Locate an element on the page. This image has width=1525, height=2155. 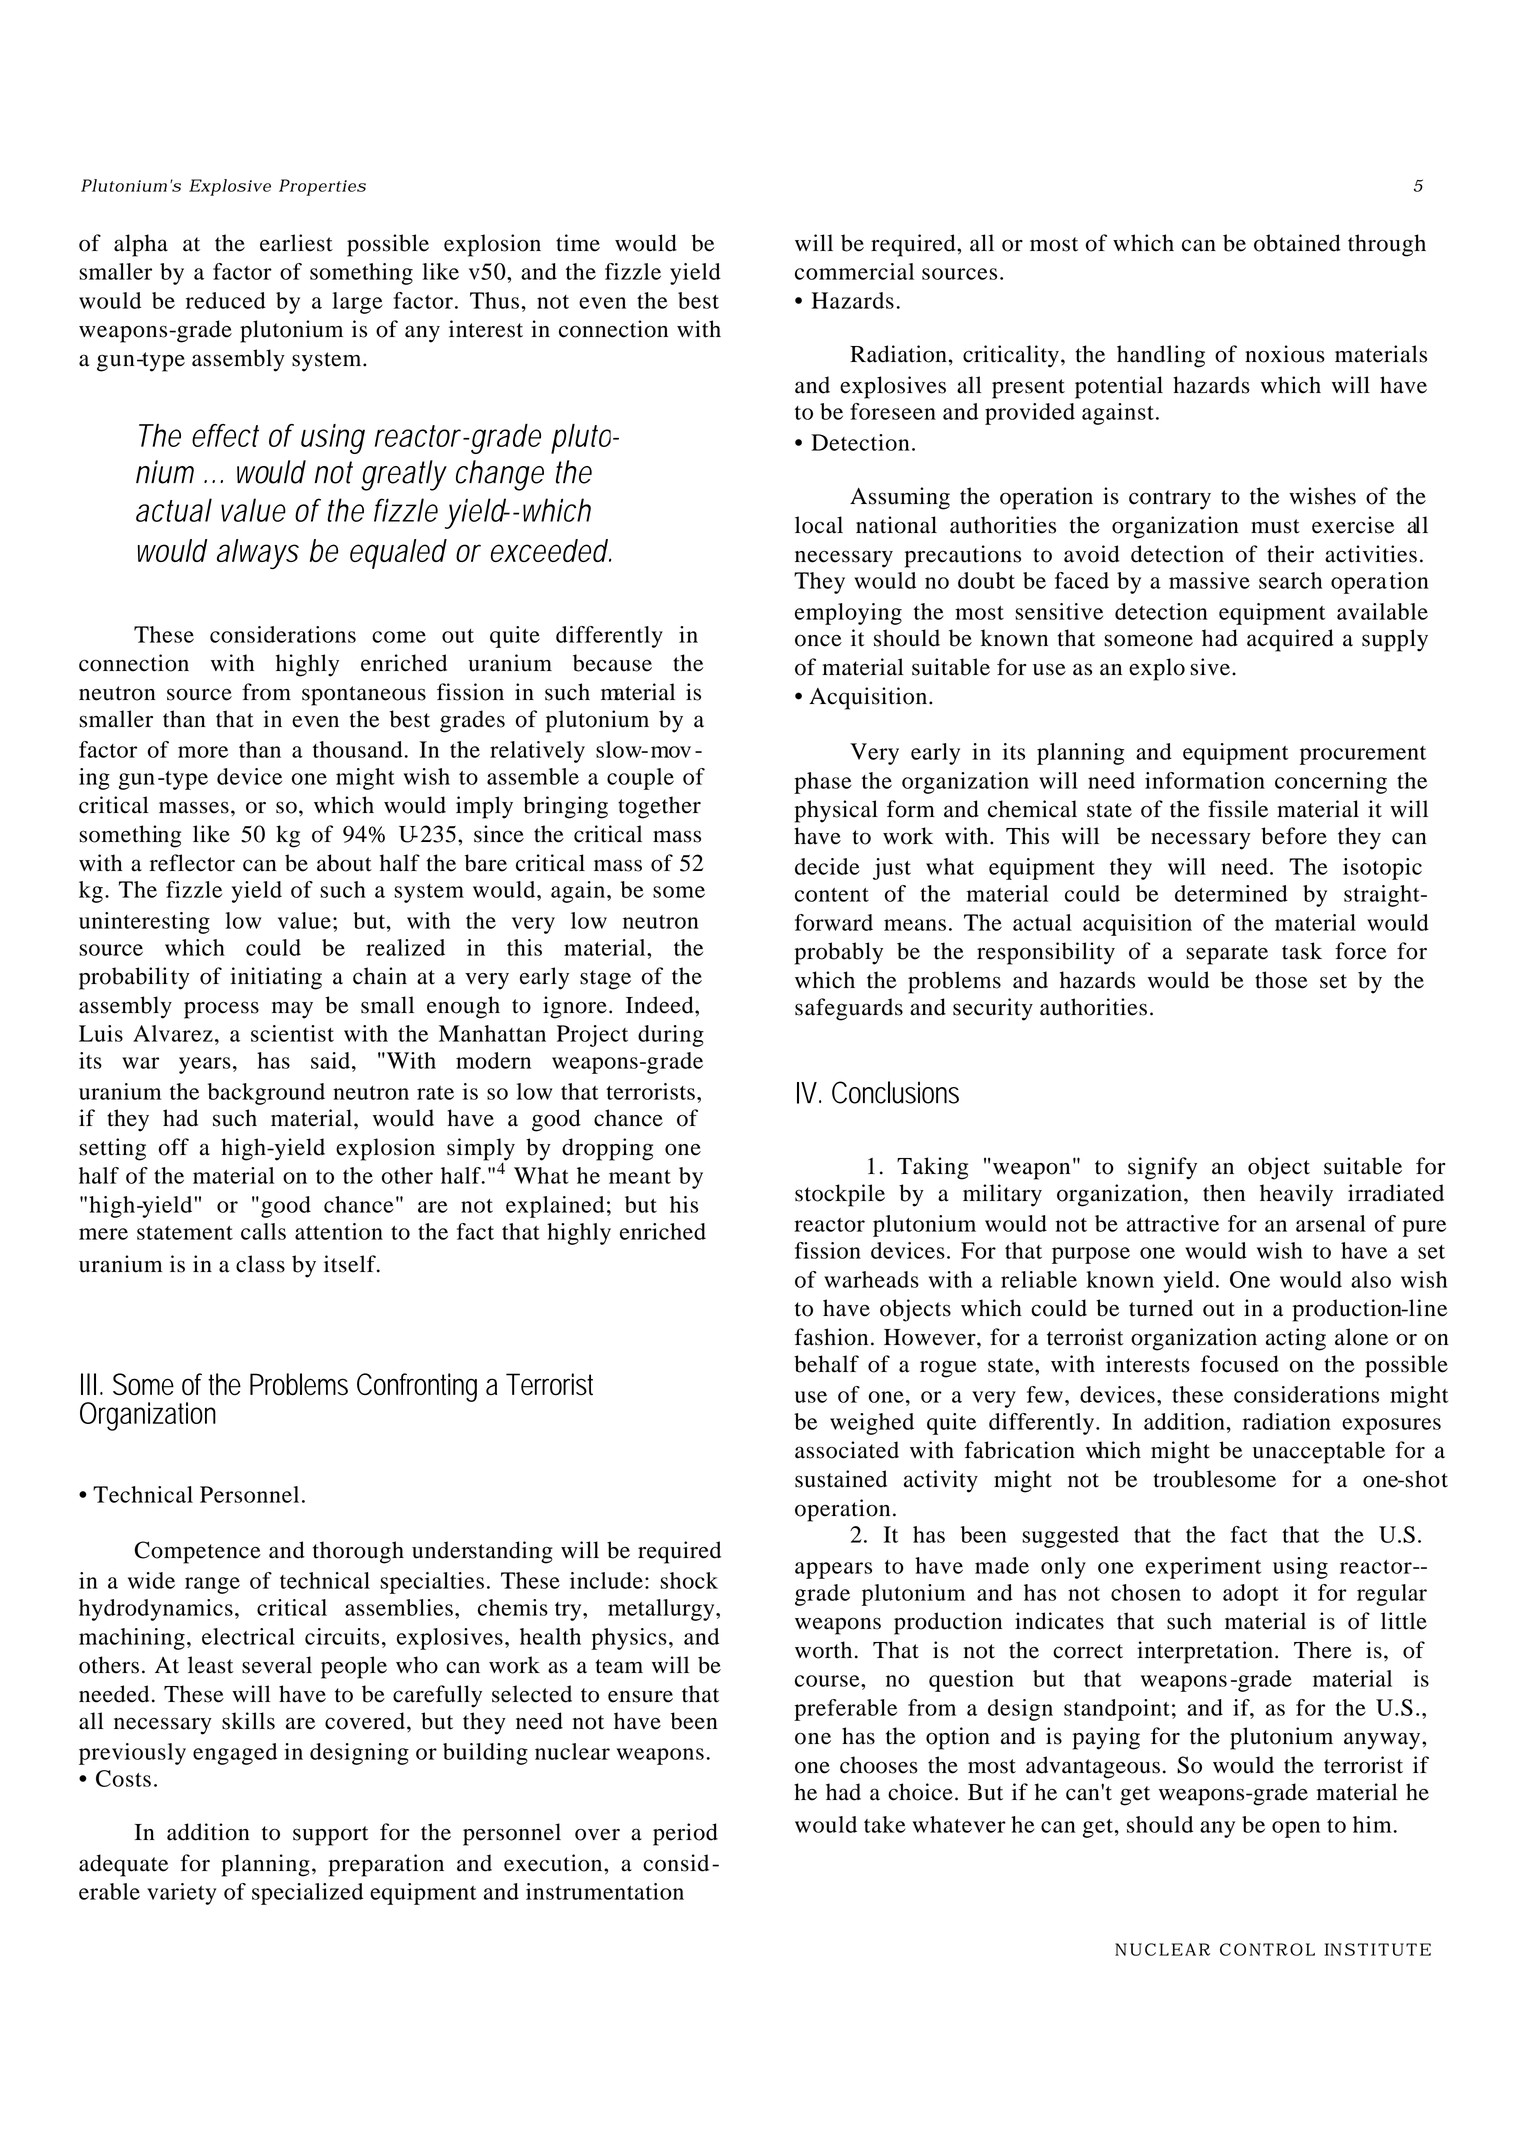
commercial is located at coordinates (854, 271).
